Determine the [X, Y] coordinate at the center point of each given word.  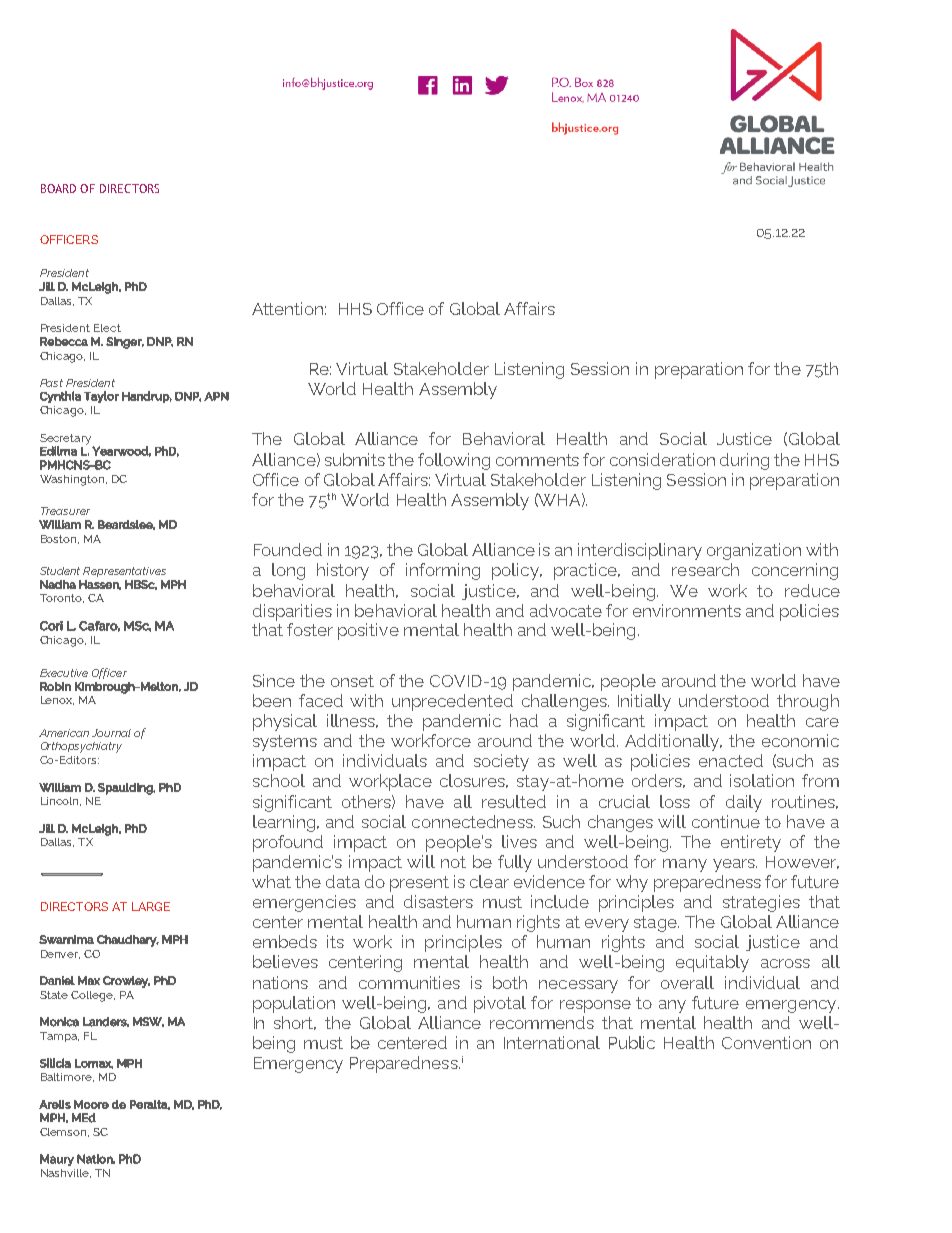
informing [443, 571]
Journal [111, 733]
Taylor [101, 397]
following [454, 461]
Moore [91, 1104]
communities [409, 982]
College [93, 996]
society [501, 762]
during [744, 461]
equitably [712, 963]
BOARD [58, 188]
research [705, 569]
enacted [731, 760]
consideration [662, 459]
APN [216, 396]
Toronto [62, 598]
